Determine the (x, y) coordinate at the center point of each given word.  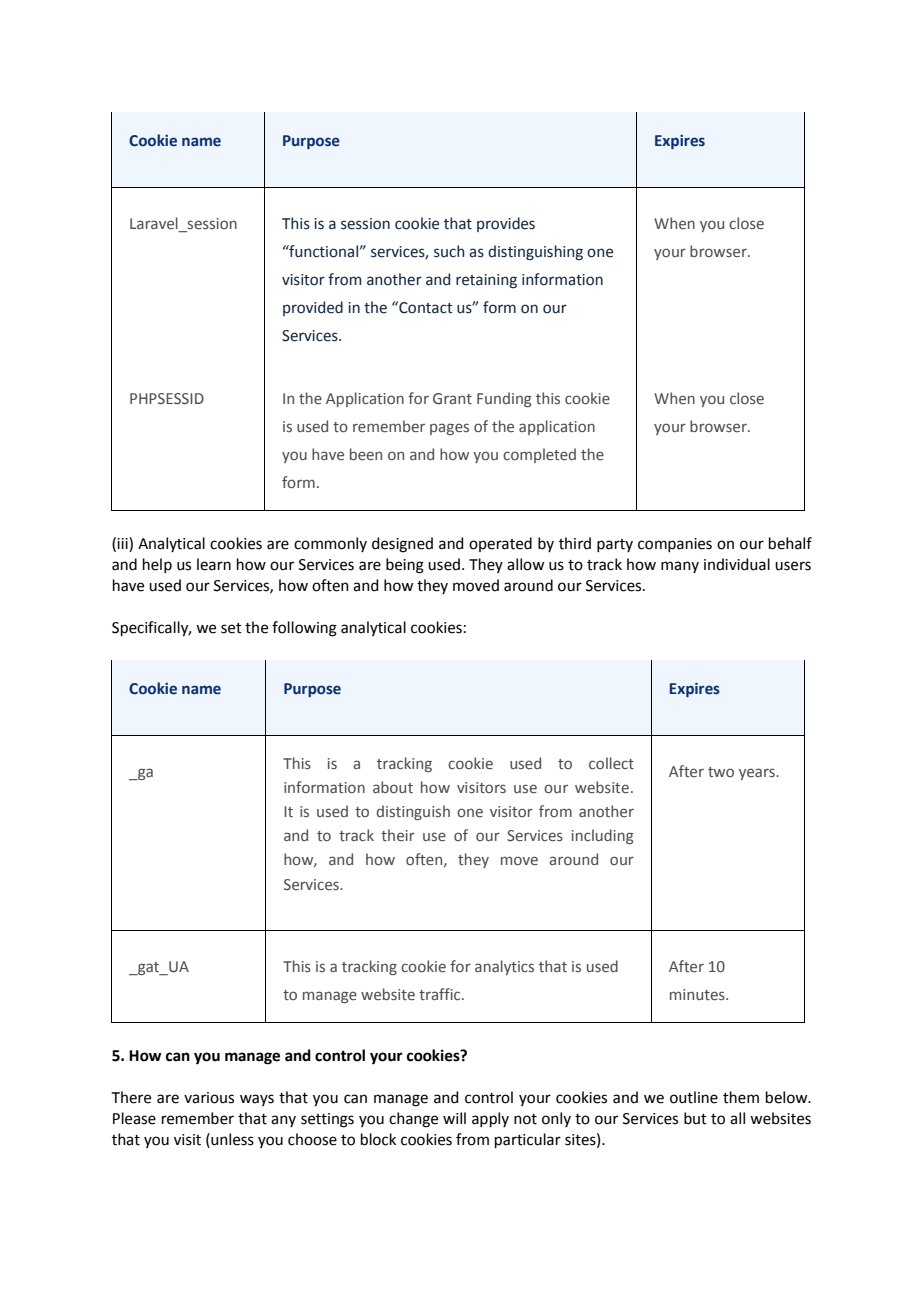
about (393, 787)
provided (313, 308)
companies (675, 545)
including (603, 836)
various (209, 1098)
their (398, 835)
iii (123, 543)
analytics (504, 967)
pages (449, 429)
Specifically (151, 629)
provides (506, 224)
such (449, 251)
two (721, 772)
